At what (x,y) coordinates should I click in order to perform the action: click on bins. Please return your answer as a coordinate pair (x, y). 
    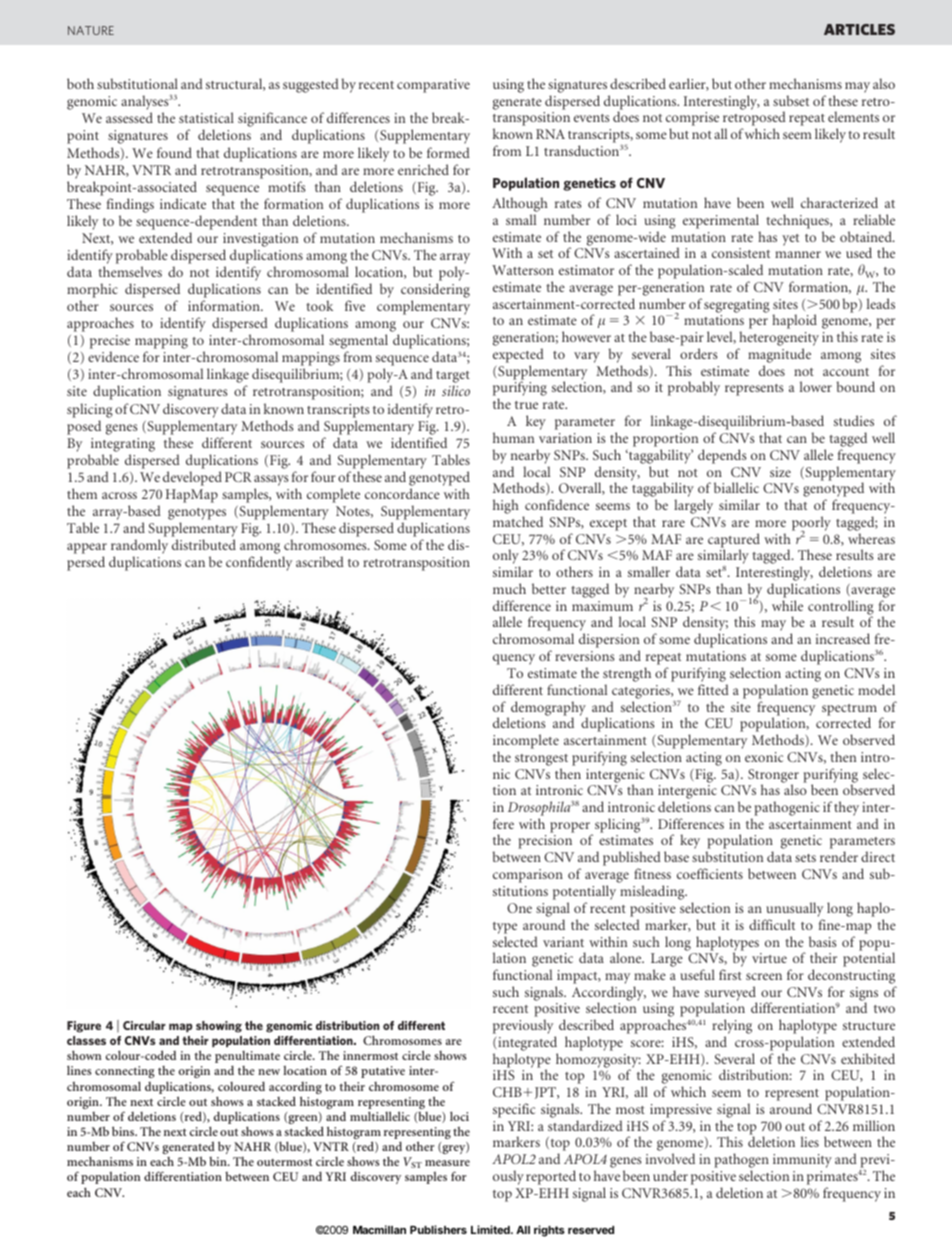
    Looking at the image, I should click on (124, 1131).
